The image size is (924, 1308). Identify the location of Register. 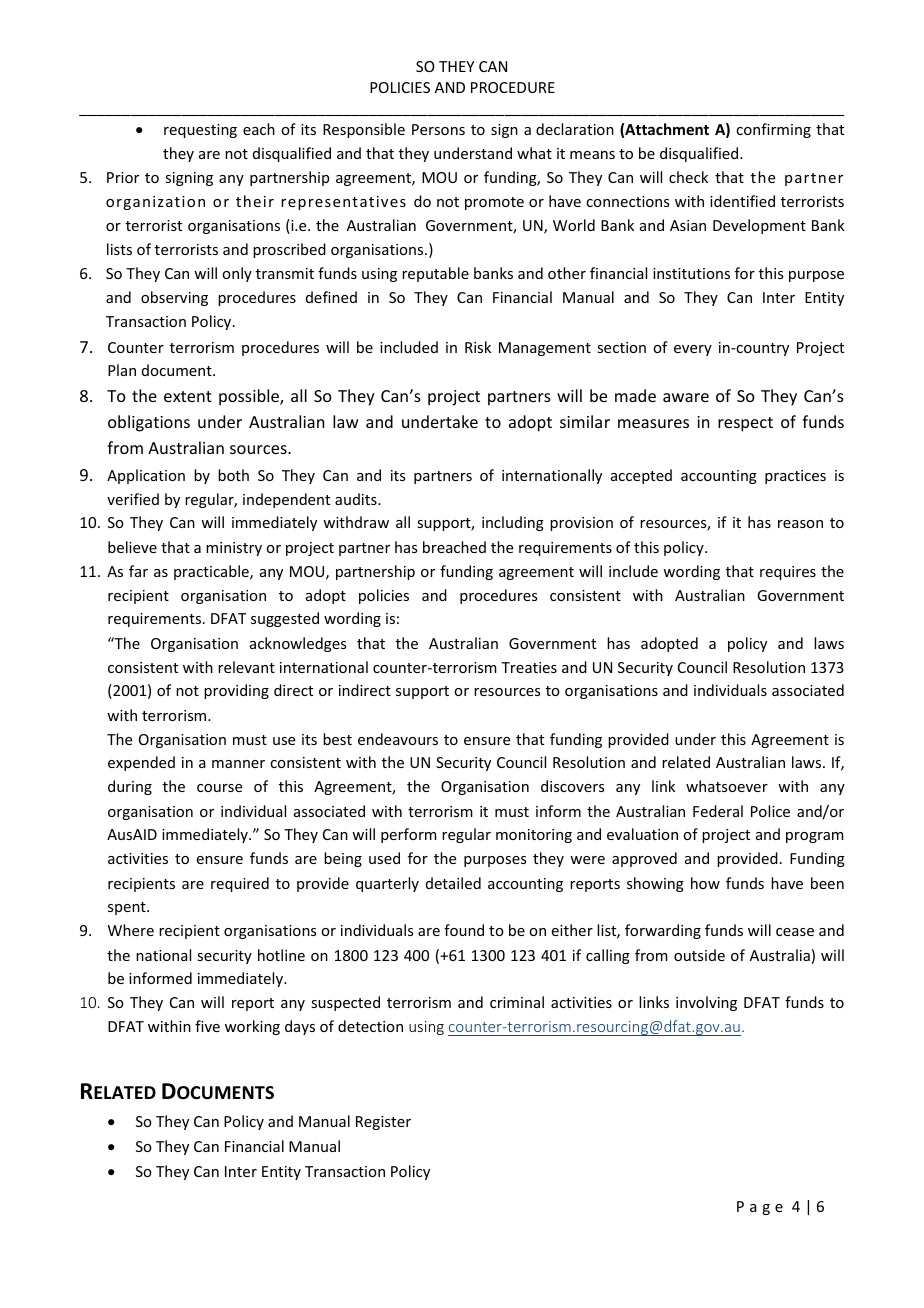
(383, 1123).
